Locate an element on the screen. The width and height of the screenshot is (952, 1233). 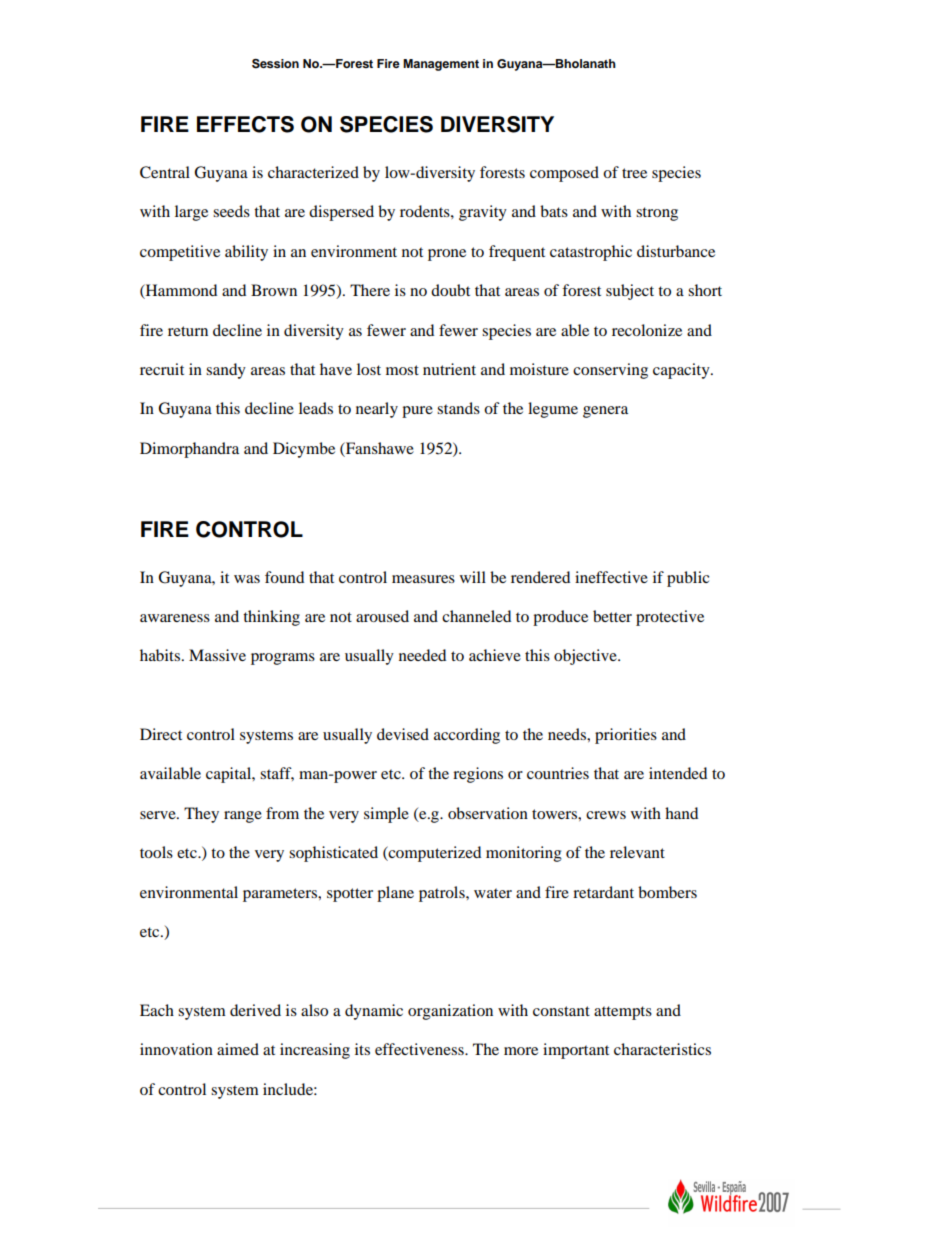
EFFECTS is located at coordinates (245, 124).
